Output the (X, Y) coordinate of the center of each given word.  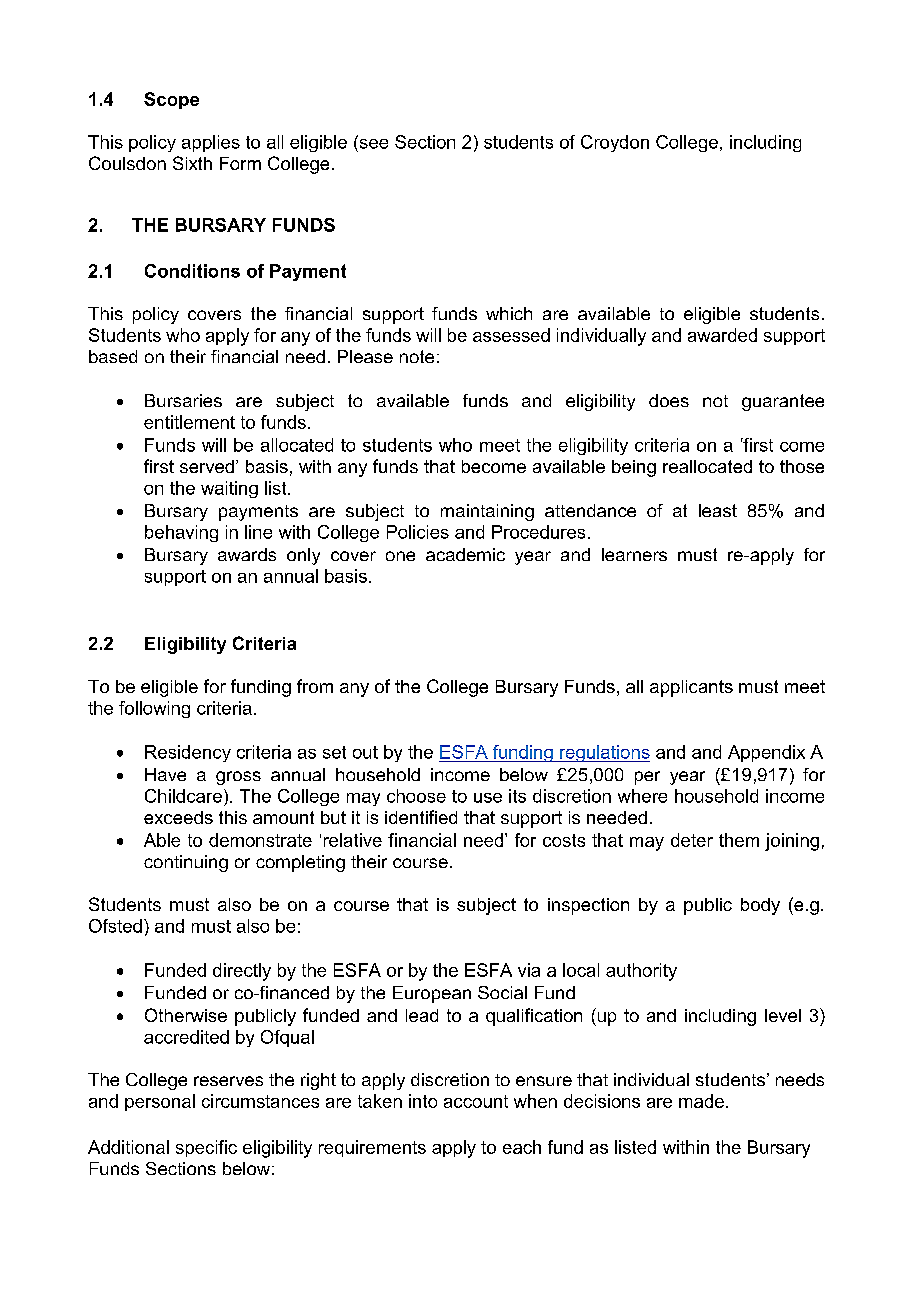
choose (416, 796)
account (476, 1101)
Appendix (766, 753)
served (207, 466)
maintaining (487, 512)
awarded (722, 335)
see (372, 142)
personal (160, 1102)
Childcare (183, 796)
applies (211, 143)
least (718, 510)
